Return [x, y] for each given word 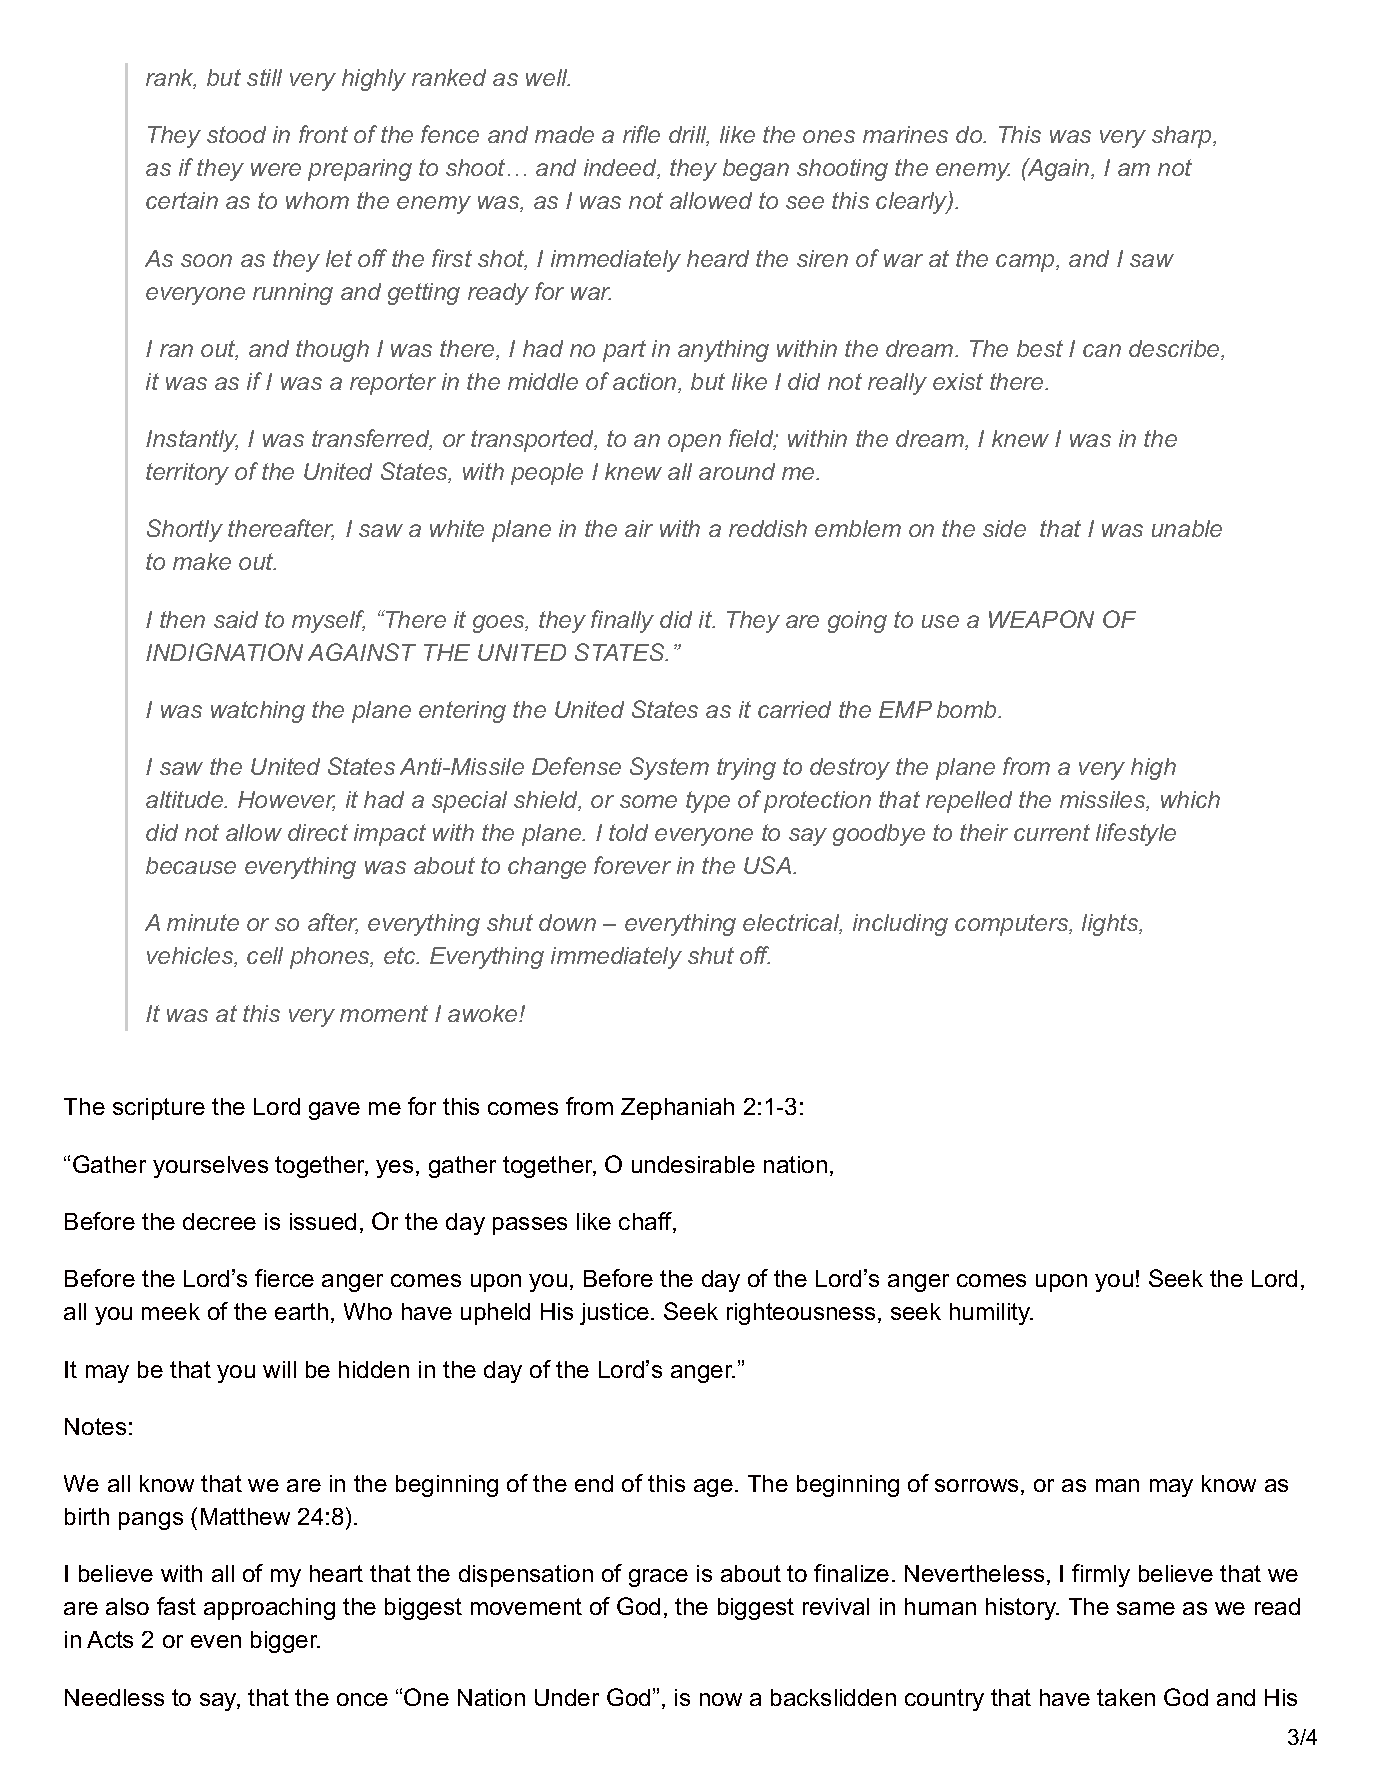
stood [236, 134]
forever [632, 865]
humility [991, 1314]
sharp [1183, 137]
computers [1013, 925]
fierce [284, 1278]
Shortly [185, 530]
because [191, 865]
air [639, 528]
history [1022, 1609]
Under [567, 1697]
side [1004, 528]
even [216, 1641]
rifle [641, 134]
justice [614, 1314]
